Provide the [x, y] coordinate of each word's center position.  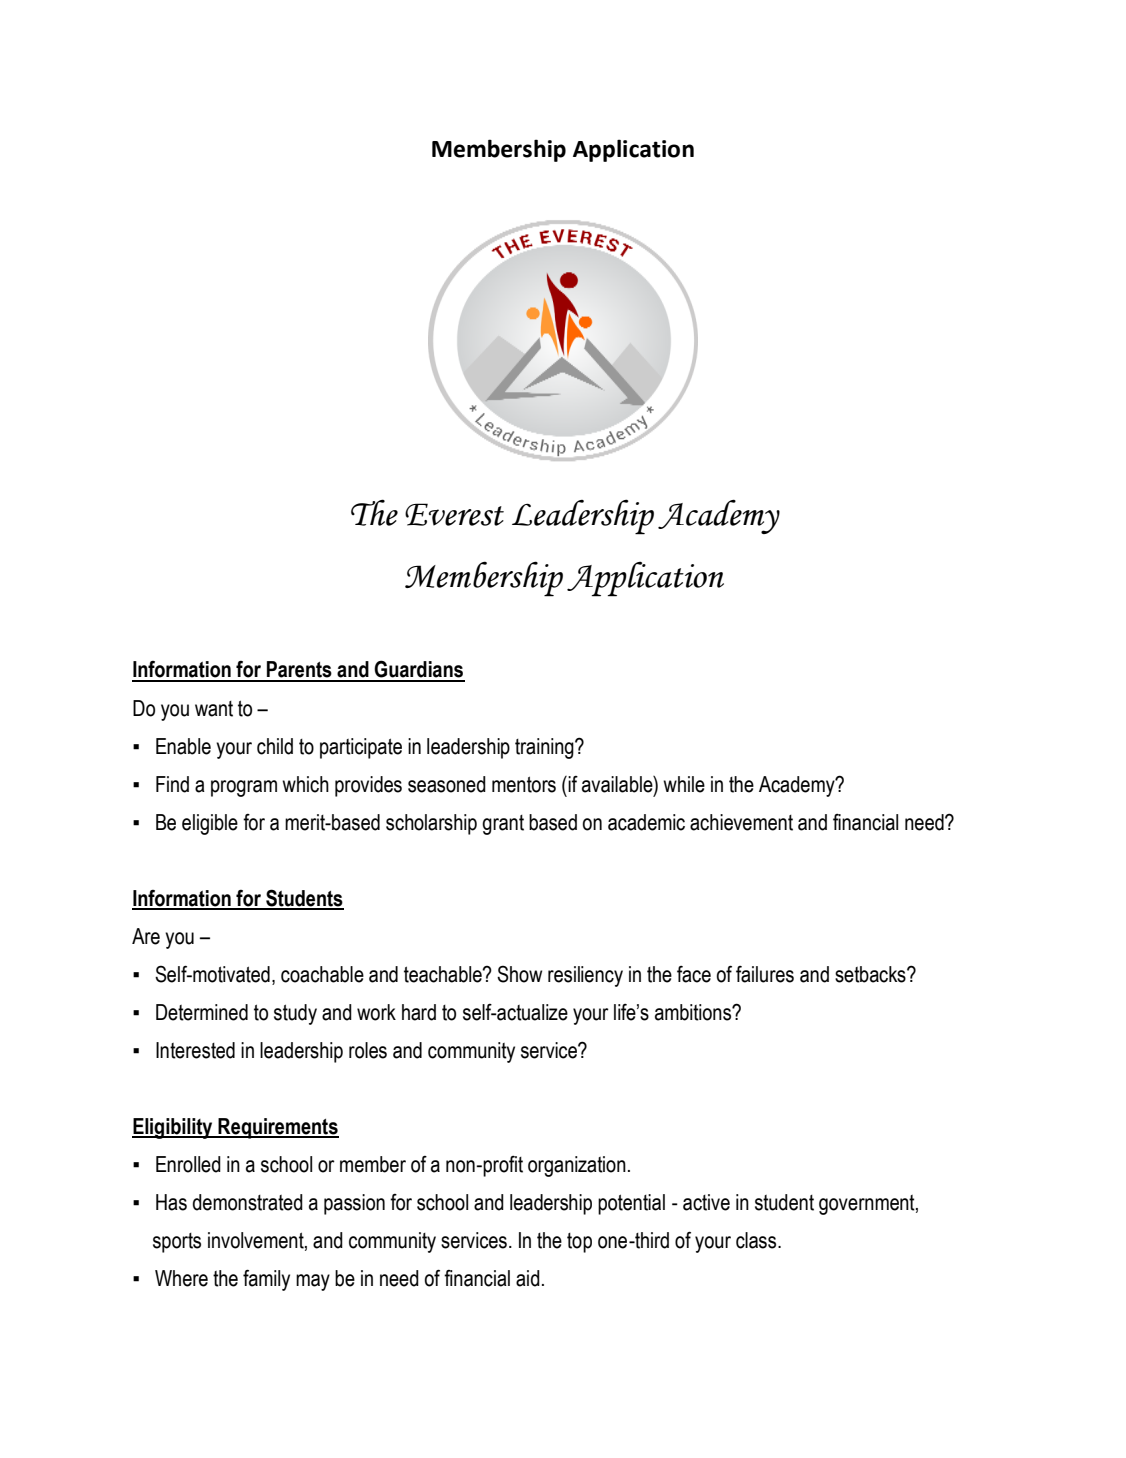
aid [528, 1278]
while [684, 784]
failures [765, 974]
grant [503, 825]
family [266, 1280]
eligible [210, 824]
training [545, 748]
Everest [454, 514]
